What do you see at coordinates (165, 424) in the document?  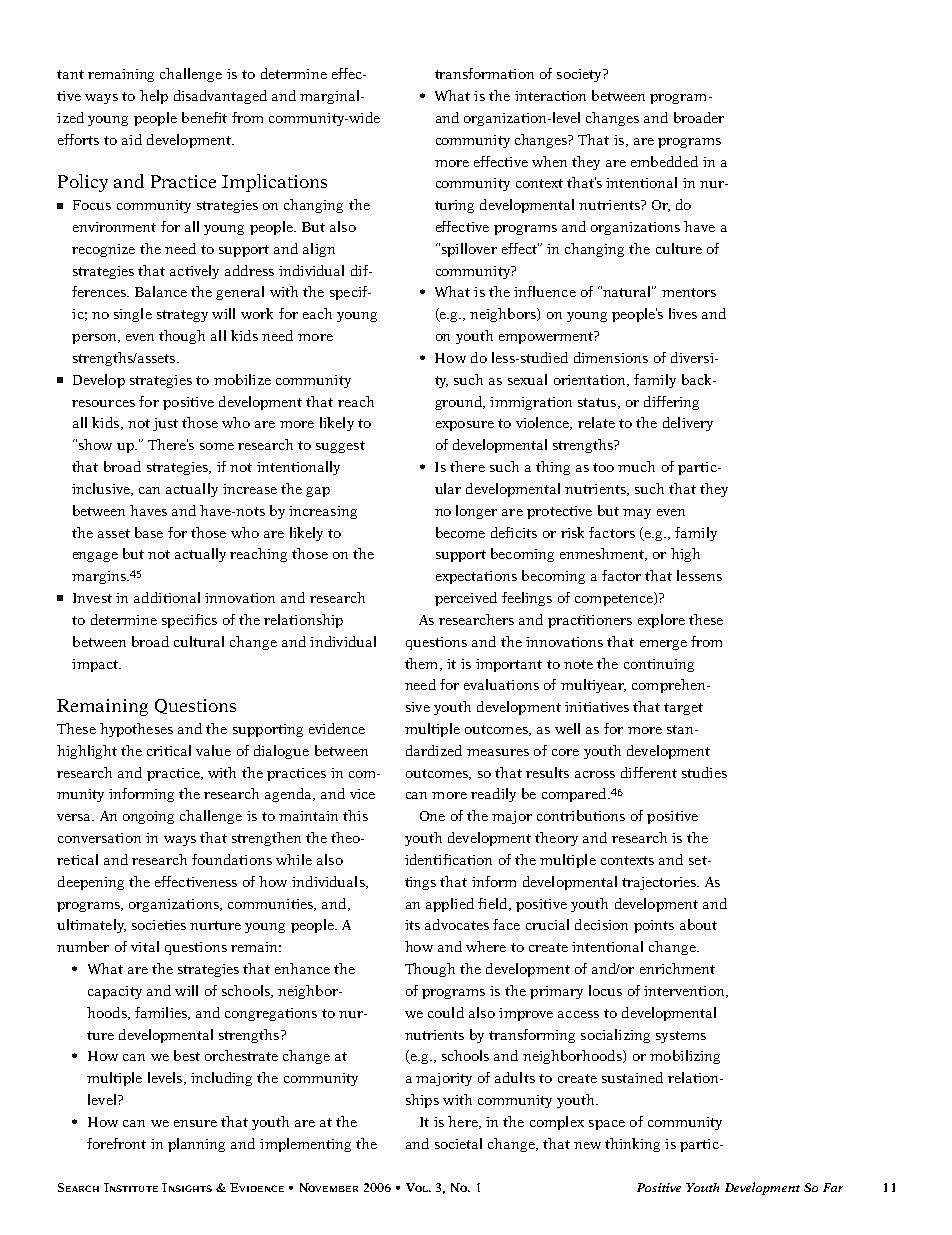 I see `just` at bounding box center [165, 424].
